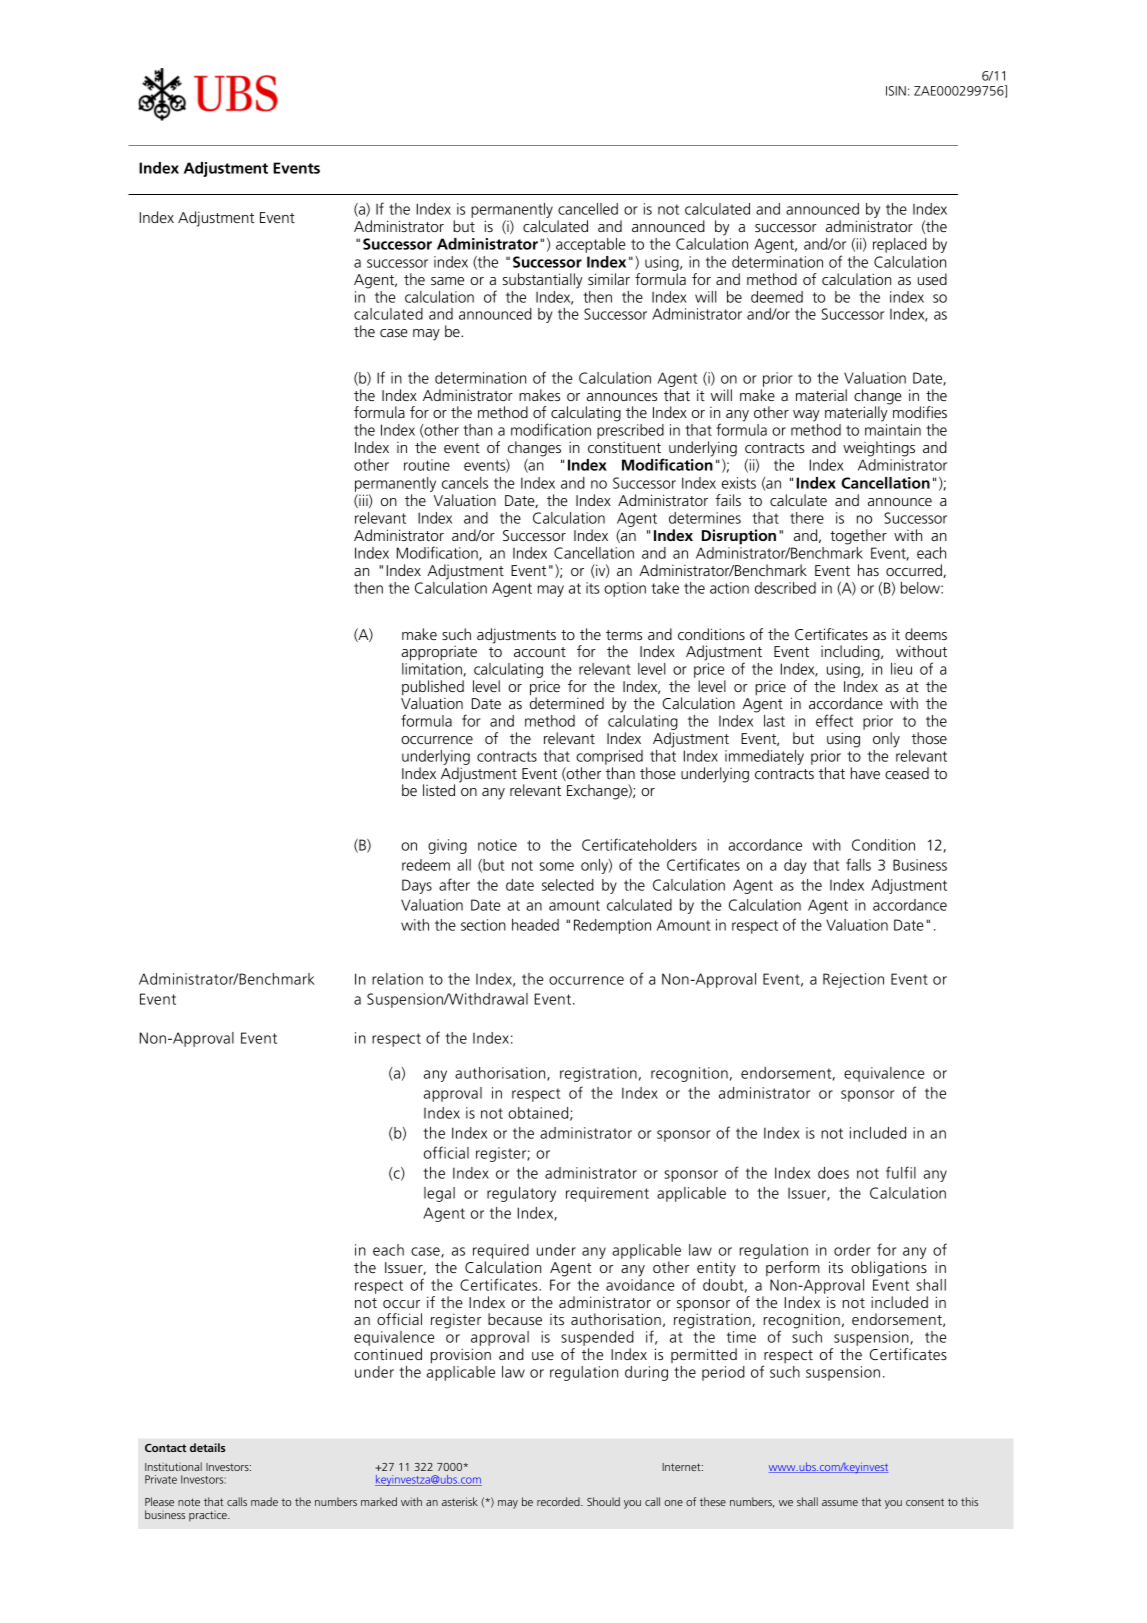 Image resolution: width=1147 pixels, height=1623 pixels. What do you see at coordinates (609, 757) in the screenshot?
I see `comprised` at bounding box center [609, 757].
